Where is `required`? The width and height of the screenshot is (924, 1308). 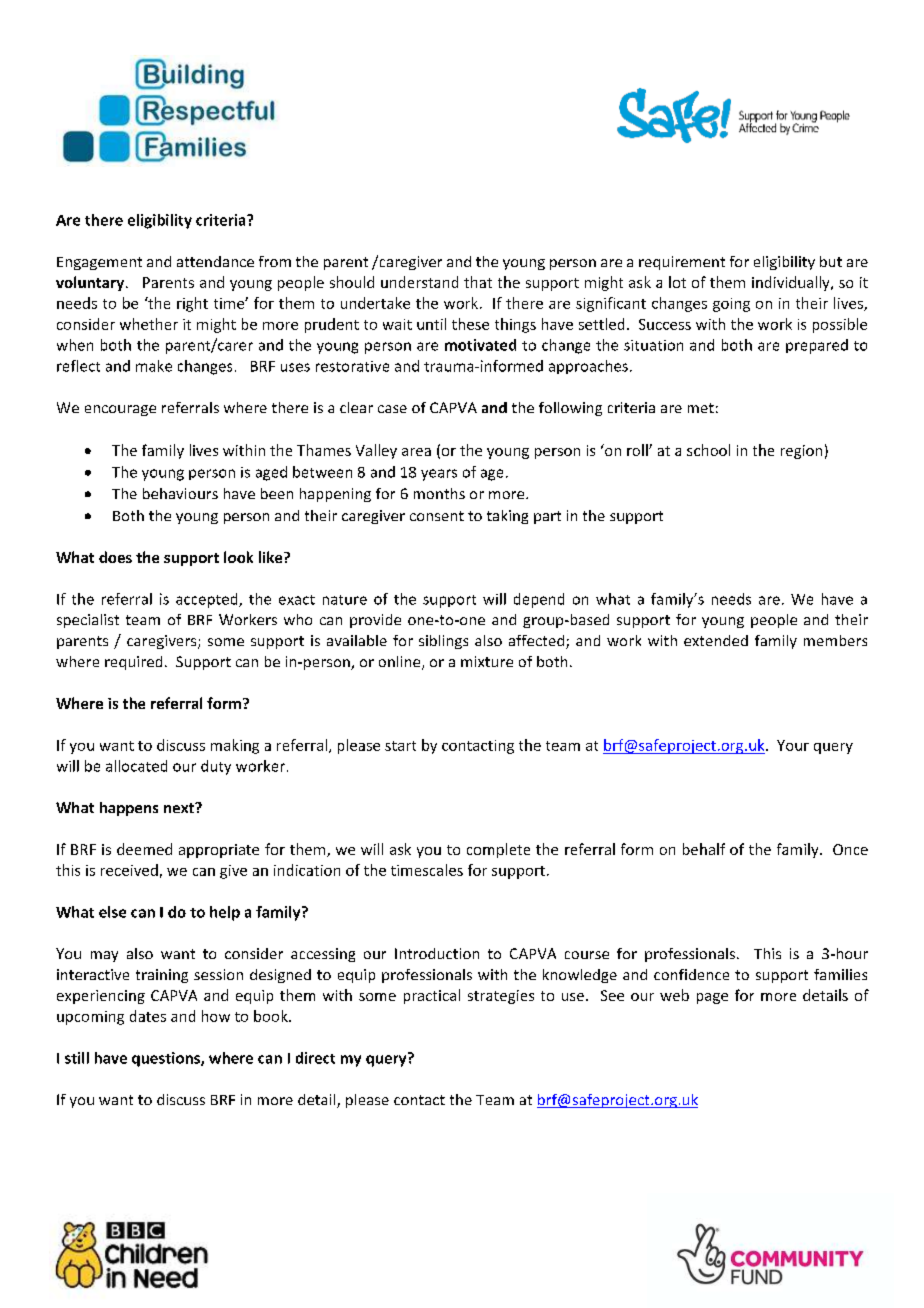 required is located at coordinates (133, 663).
